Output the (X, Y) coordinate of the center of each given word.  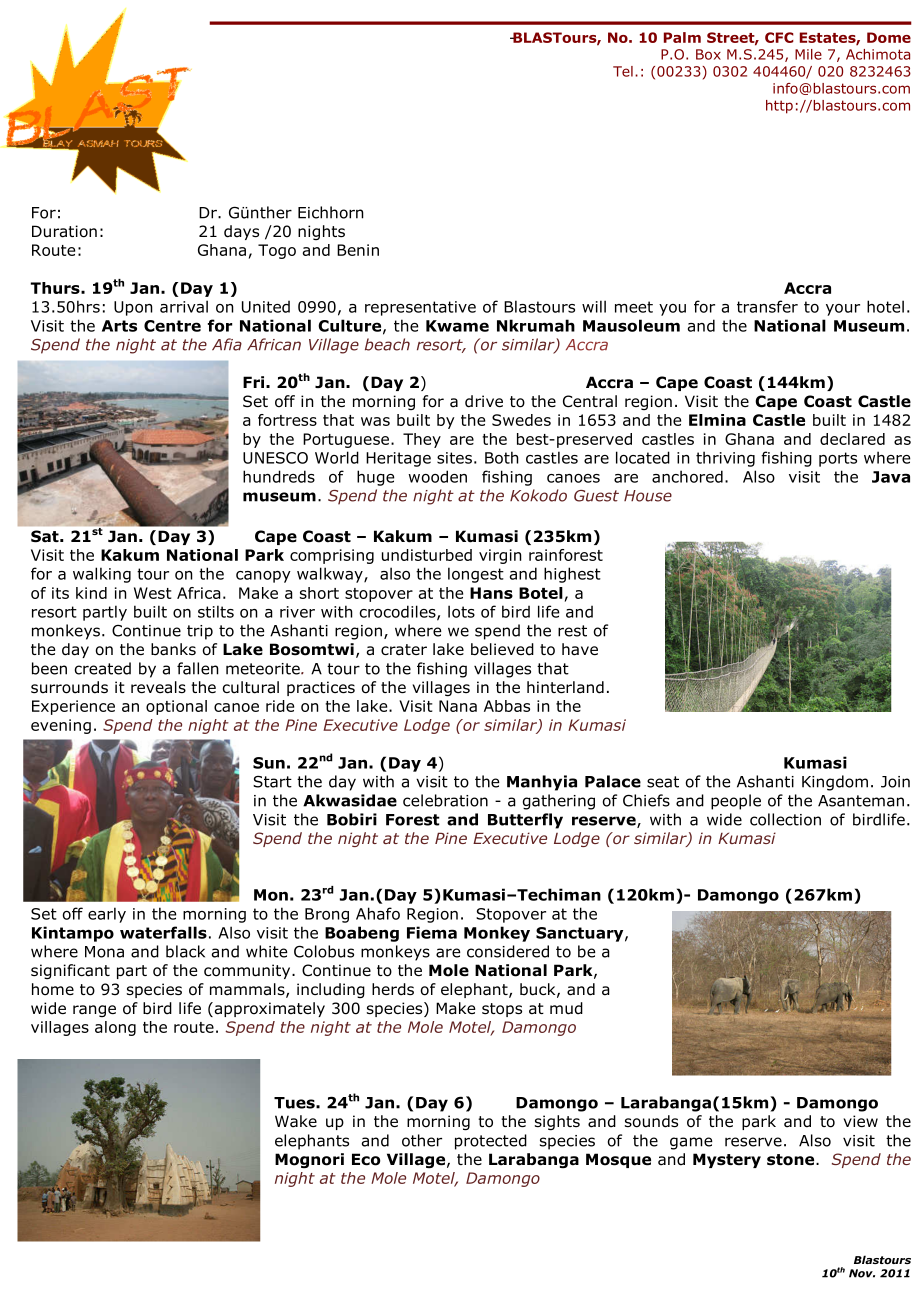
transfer (767, 306)
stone (792, 1160)
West (153, 593)
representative (420, 308)
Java (891, 477)
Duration (64, 231)
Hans (491, 593)
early (107, 915)
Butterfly (525, 821)
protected (491, 1142)
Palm (682, 37)
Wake (296, 1121)
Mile (808, 54)
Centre (172, 326)
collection (785, 819)
